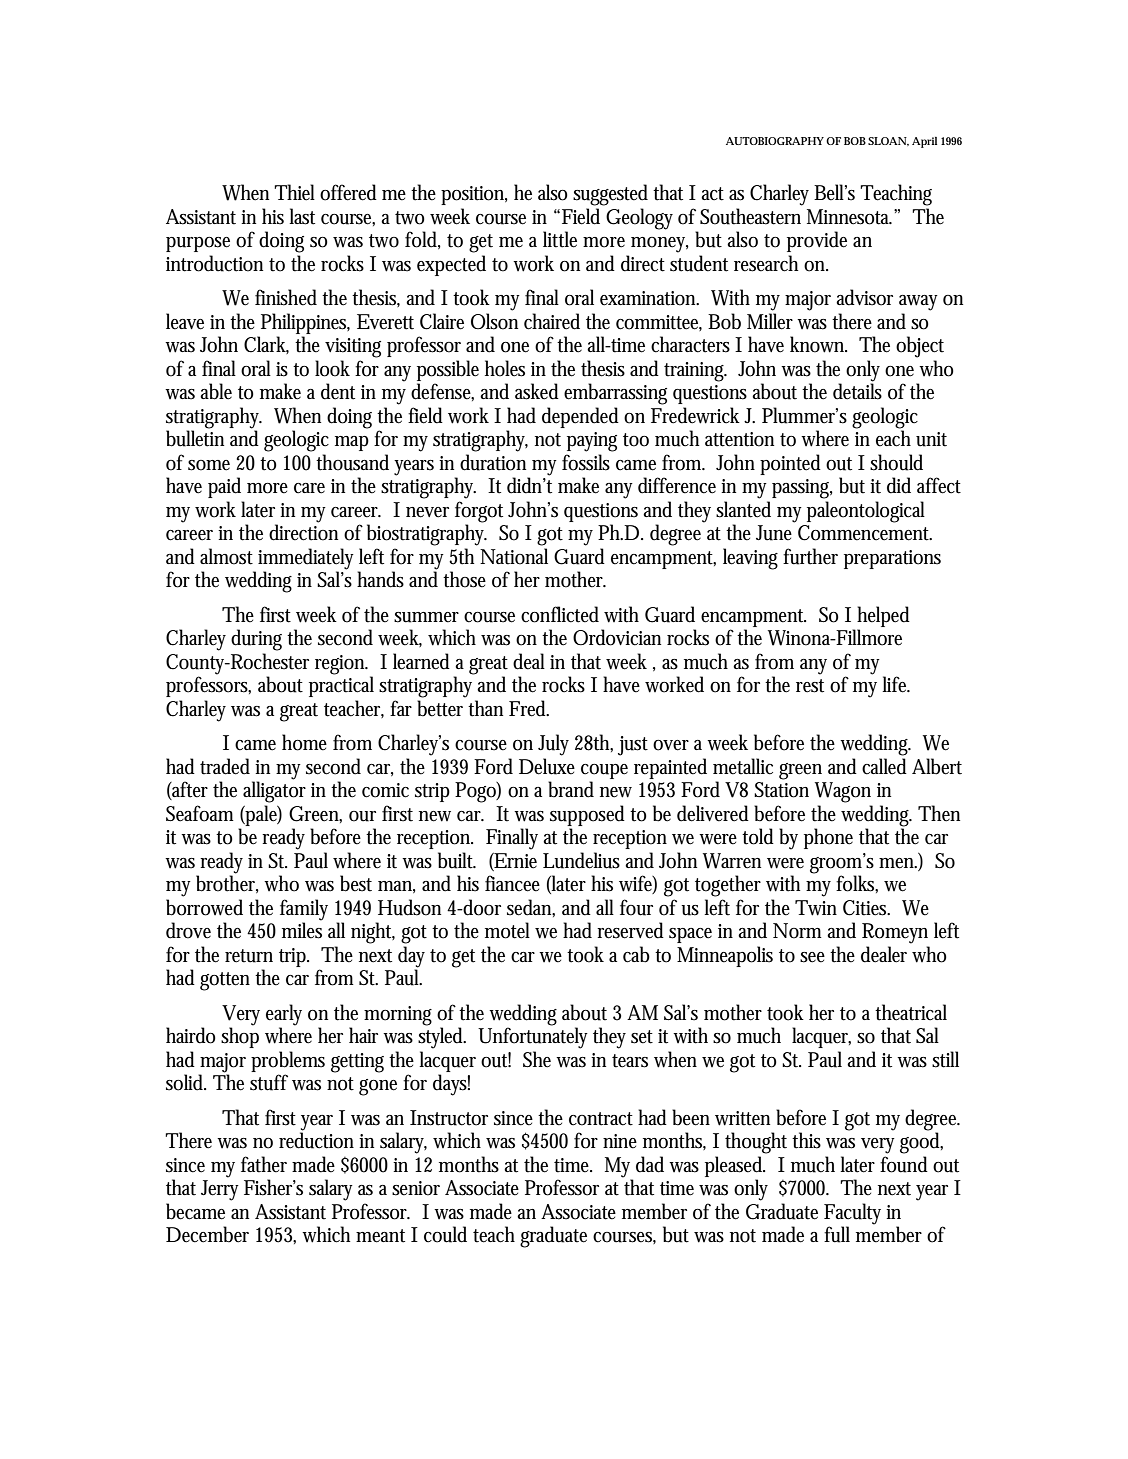  What do you see at coordinates (294, 192) in the screenshot?
I see `Thiel` at bounding box center [294, 192].
